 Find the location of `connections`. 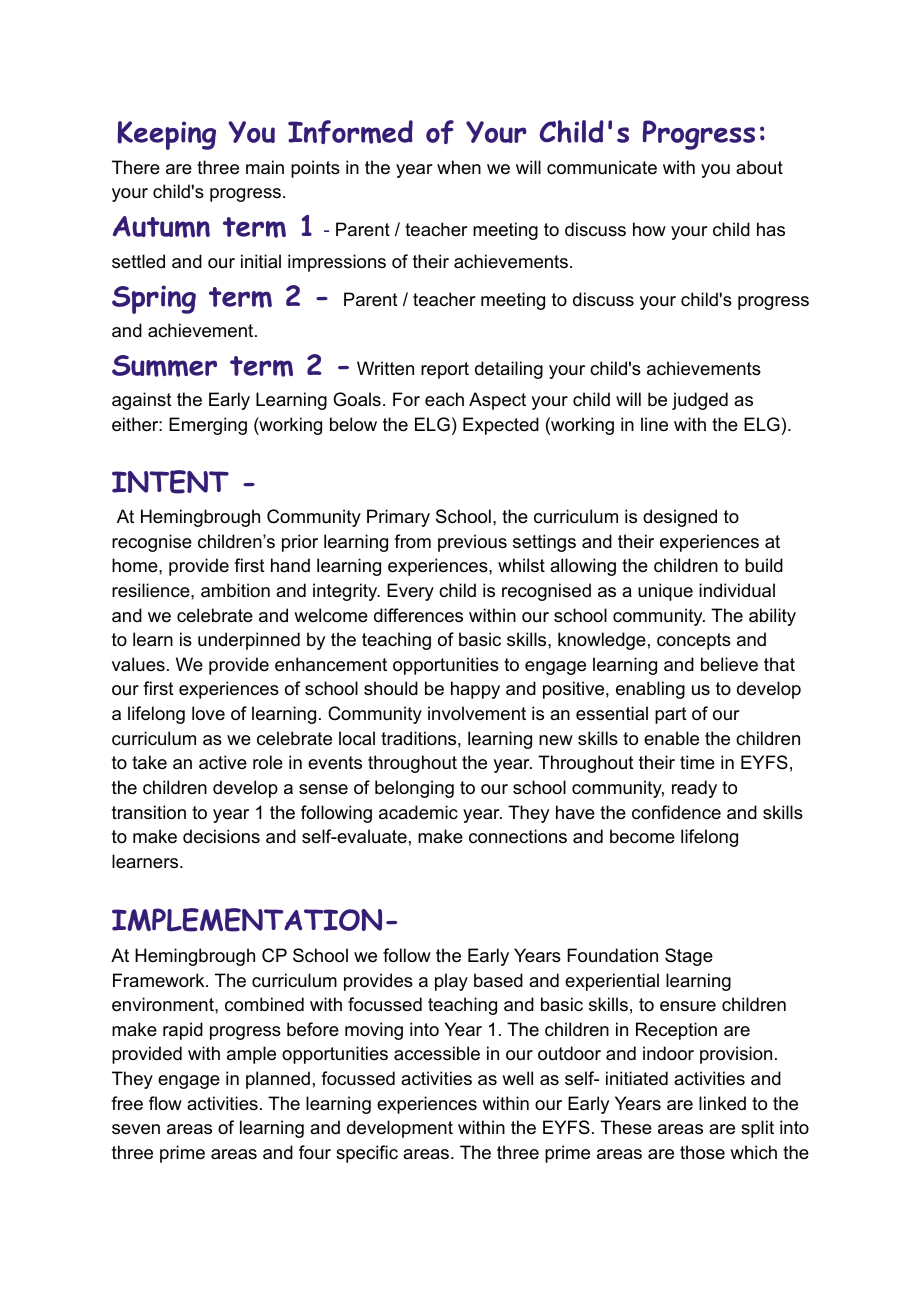

connections is located at coordinates (518, 836).
